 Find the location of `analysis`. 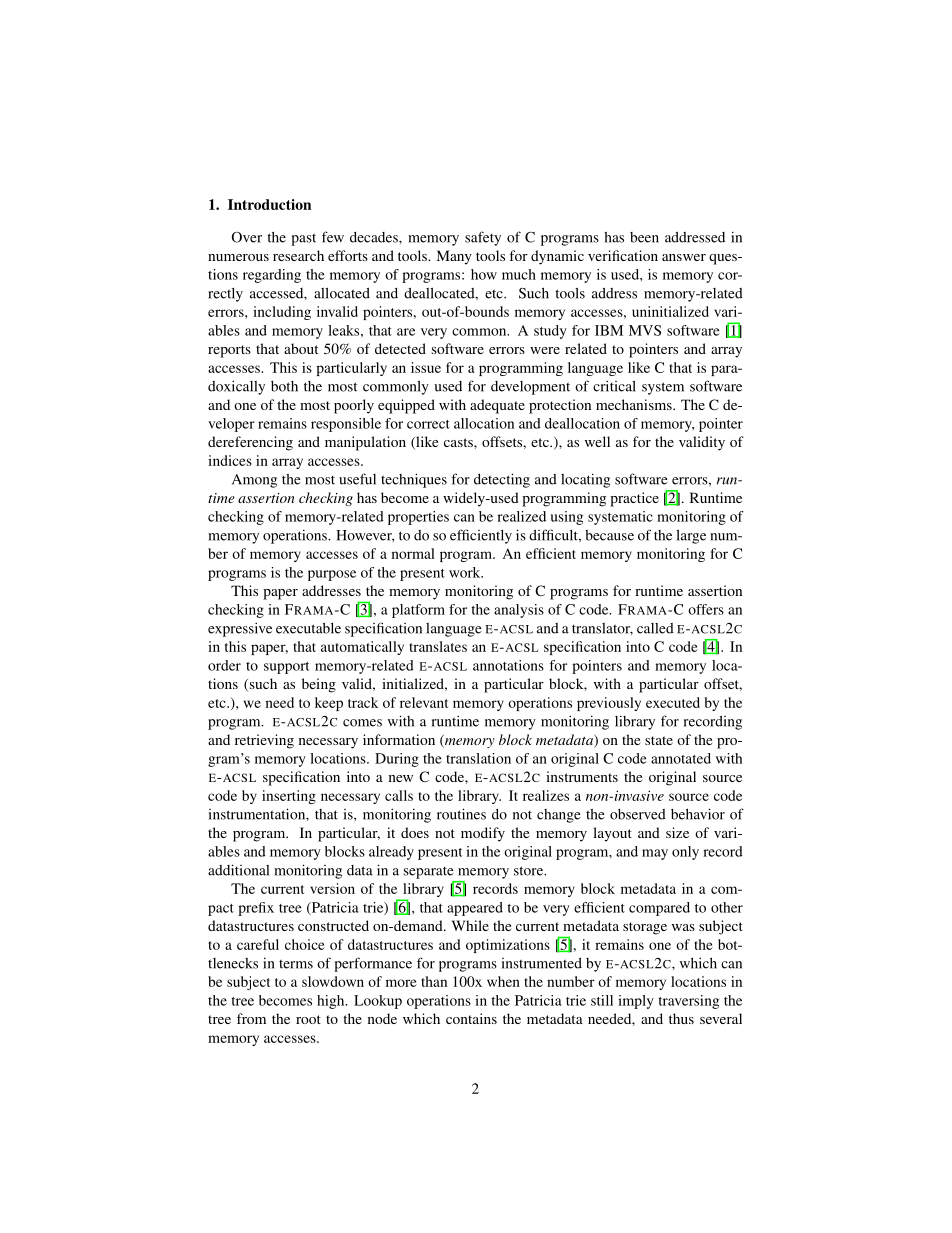

analysis is located at coordinates (519, 611).
